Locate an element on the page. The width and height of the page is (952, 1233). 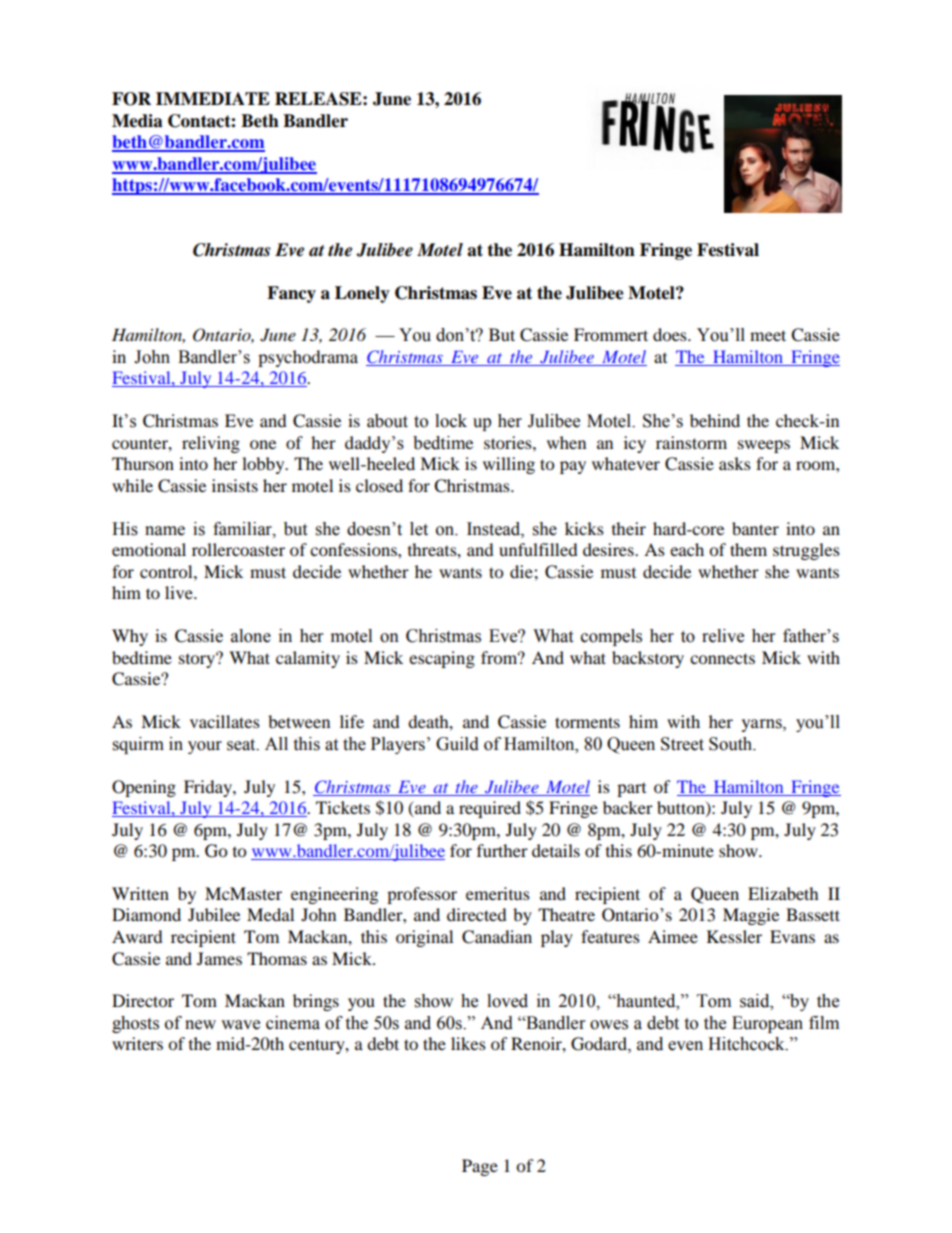
Fancy is located at coordinates (291, 294).
